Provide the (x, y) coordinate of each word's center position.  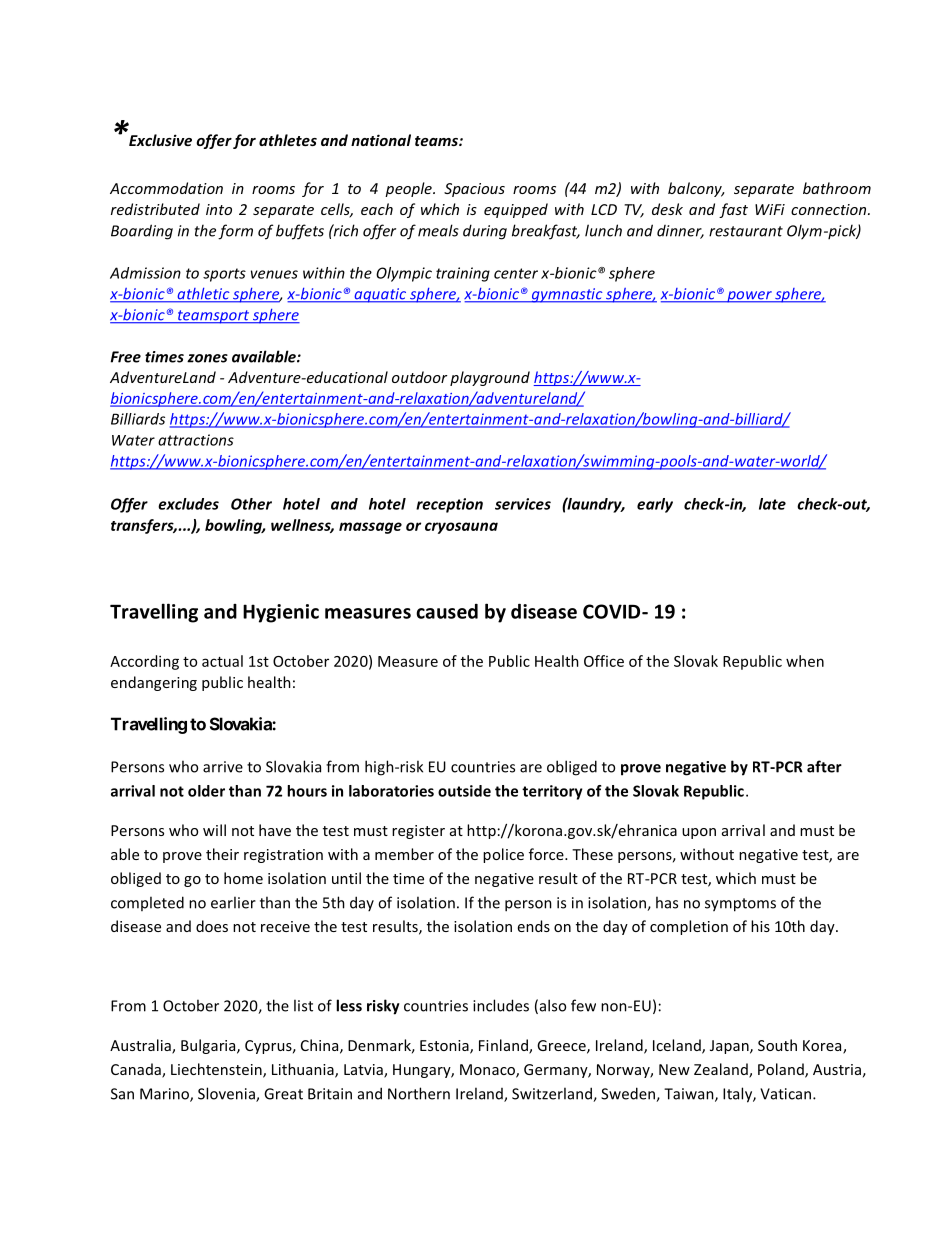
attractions (196, 440)
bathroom (837, 188)
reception (449, 505)
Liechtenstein (217, 1070)
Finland (504, 1046)
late (772, 504)
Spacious (474, 190)
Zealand (722, 1070)
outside (464, 791)
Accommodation (166, 188)
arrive (223, 767)
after (824, 766)
